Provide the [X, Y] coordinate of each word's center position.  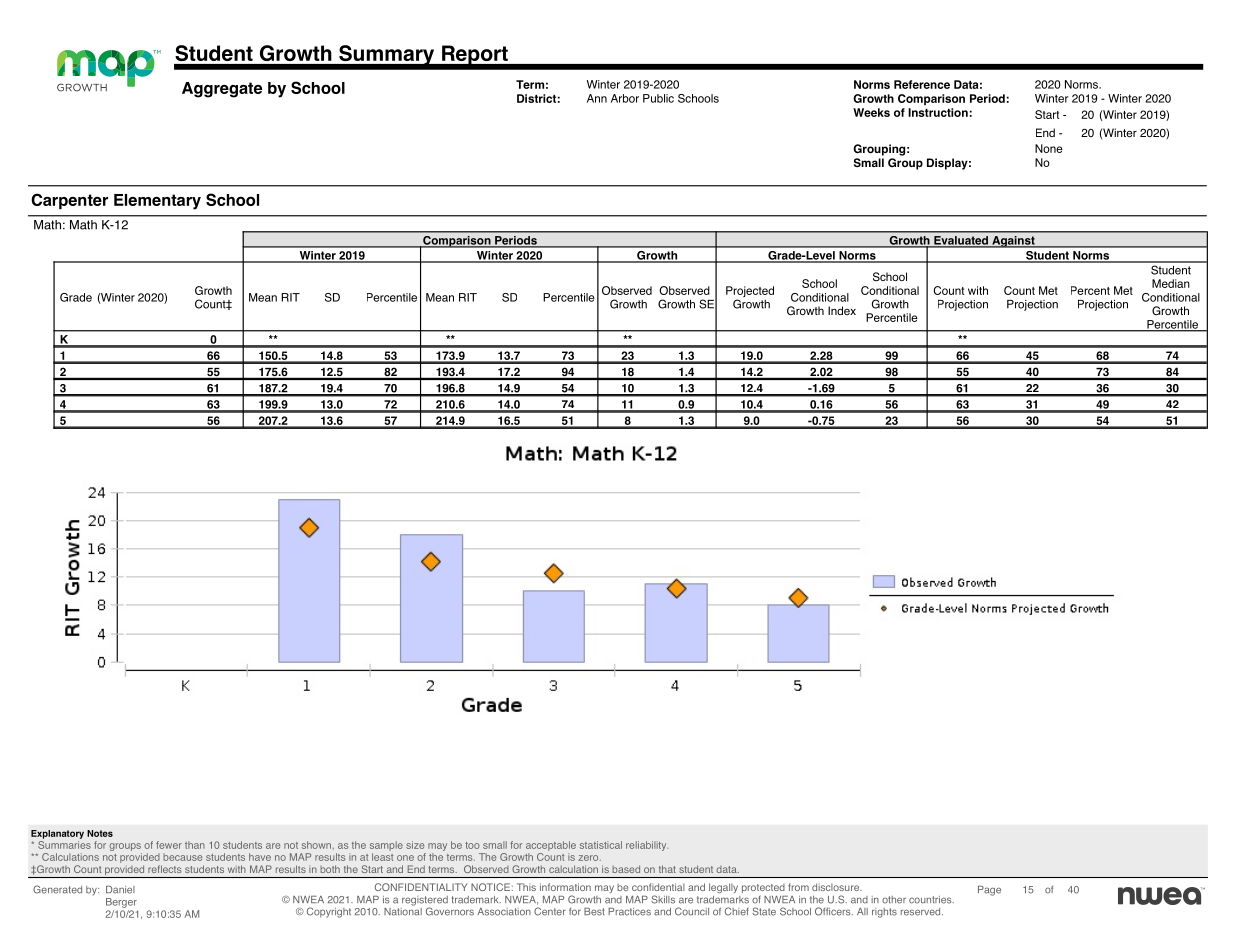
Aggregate [222, 90]
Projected [750, 293]
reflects [164, 869]
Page [989, 891]
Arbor [625, 98]
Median [1171, 283]
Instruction [938, 112]
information [565, 887]
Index [842, 310]
